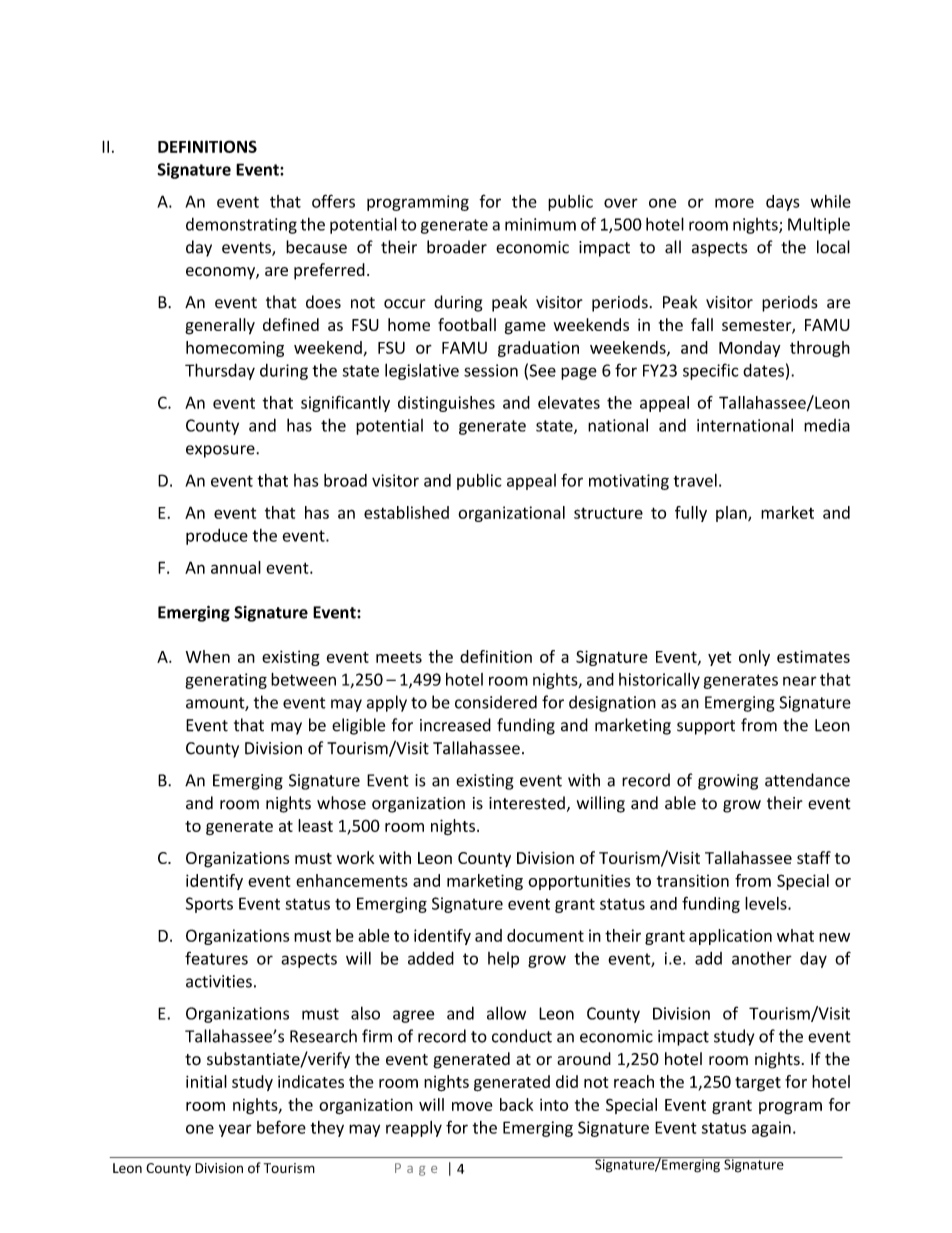 This screenshot has height=1233, width=952. I want to click on only, so click(754, 658).
